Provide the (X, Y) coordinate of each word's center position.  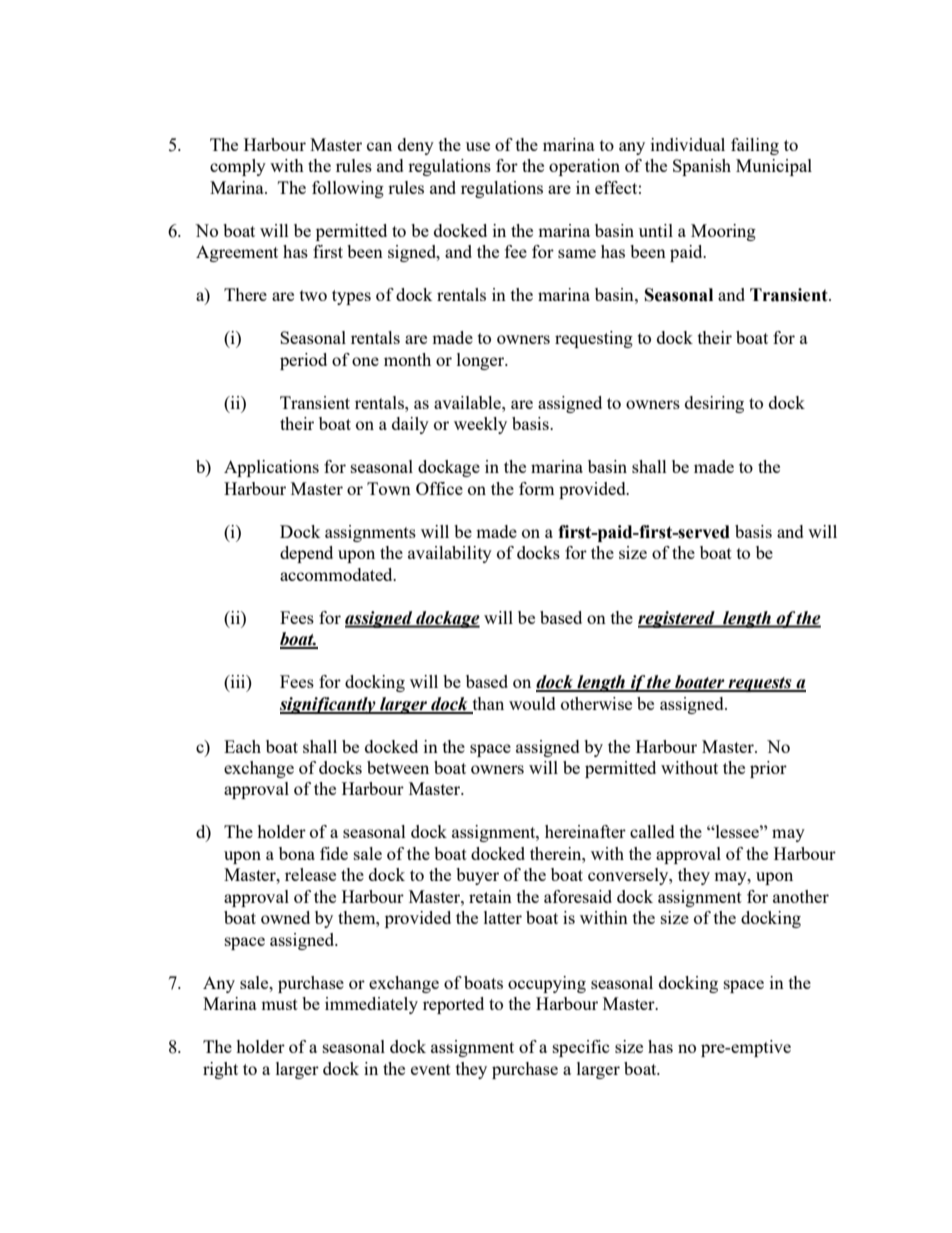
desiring (714, 404)
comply (238, 167)
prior (768, 769)
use (478, 146)
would (532, 703)
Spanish (702, 167)
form (536, 488)
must (279, 1004)
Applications (271, 468)
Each (242, 746)
